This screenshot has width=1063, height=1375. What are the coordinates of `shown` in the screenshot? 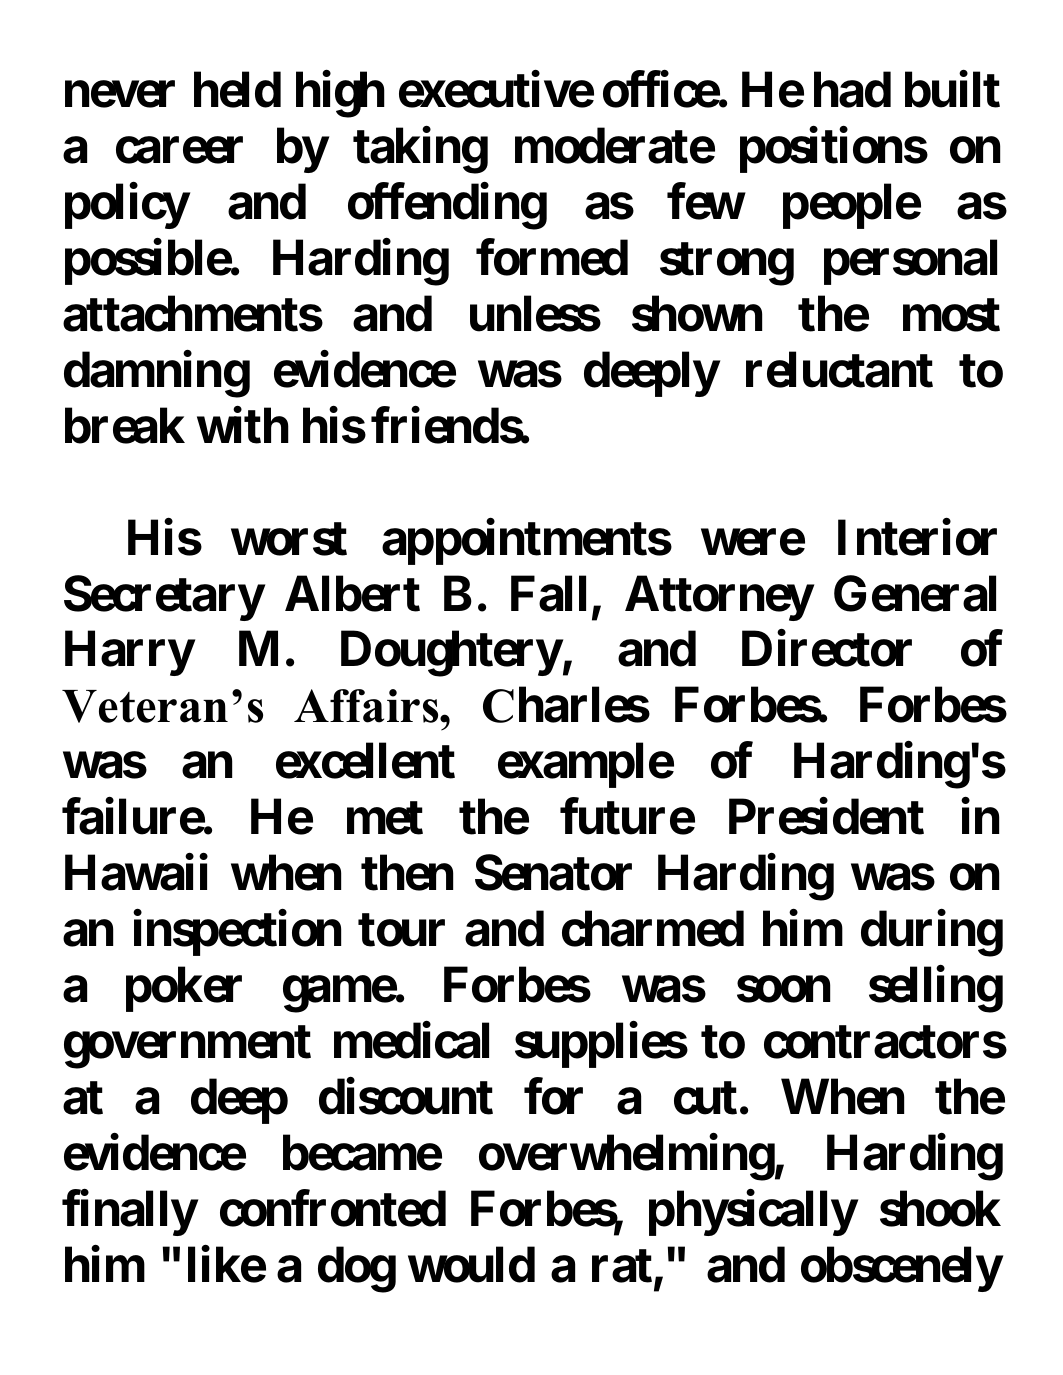 It's located at (697, 314).
